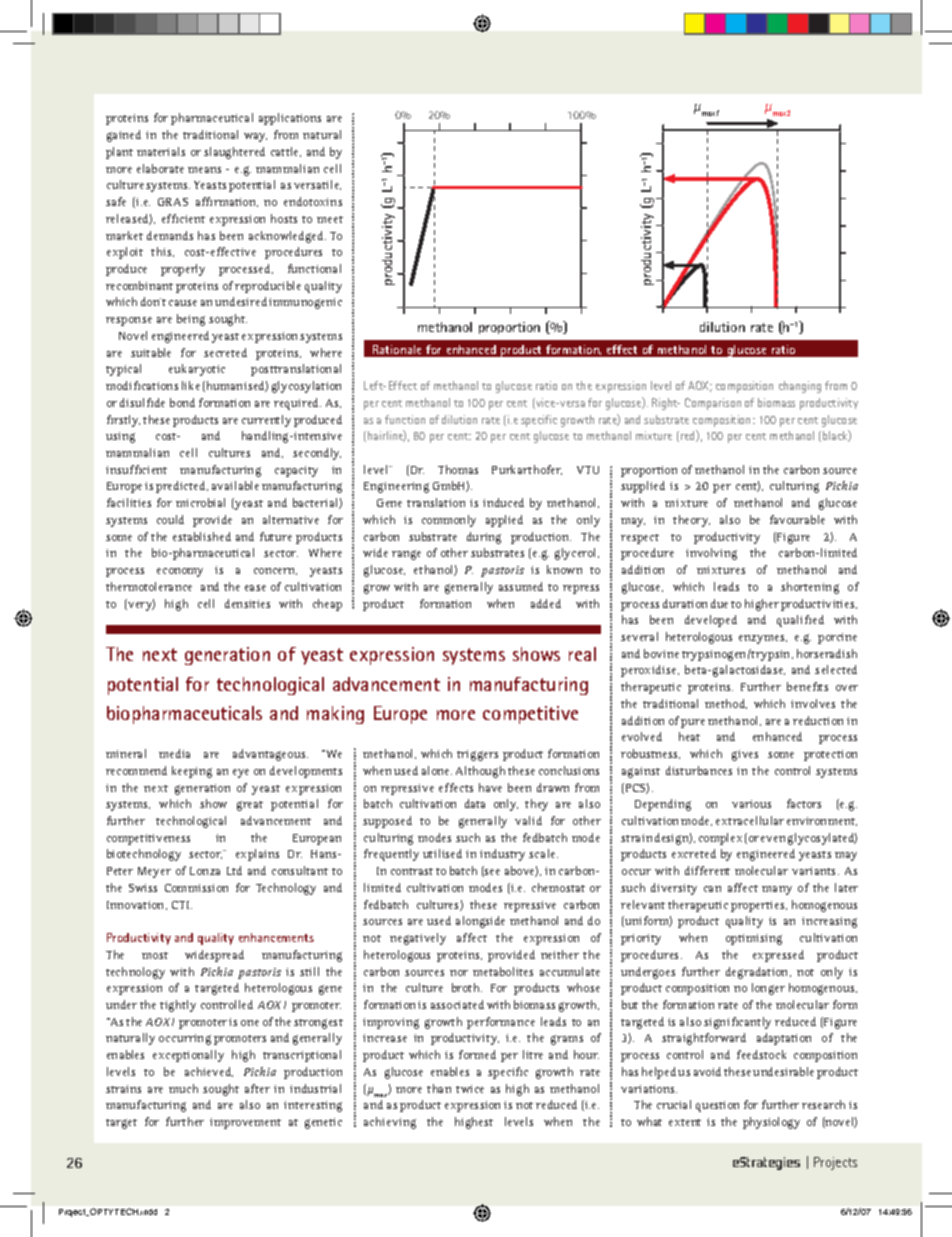  Describe the element at coordinates (643, 487) in the screenshot. I see `supplied` at that location.
